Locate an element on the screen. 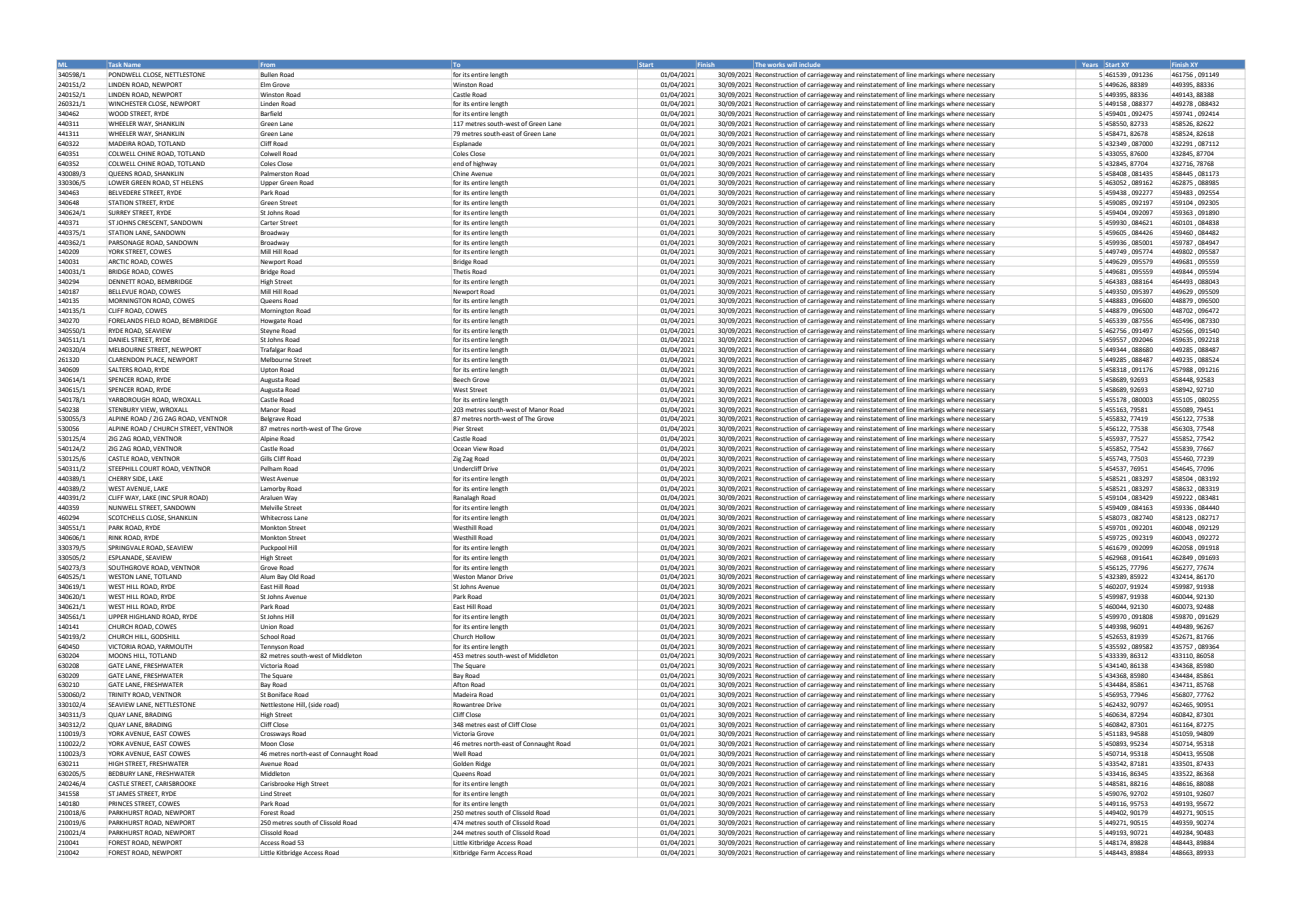 This screenshot has height=924, width=1308. Trafalgar is located at coordinates (273, 351).
